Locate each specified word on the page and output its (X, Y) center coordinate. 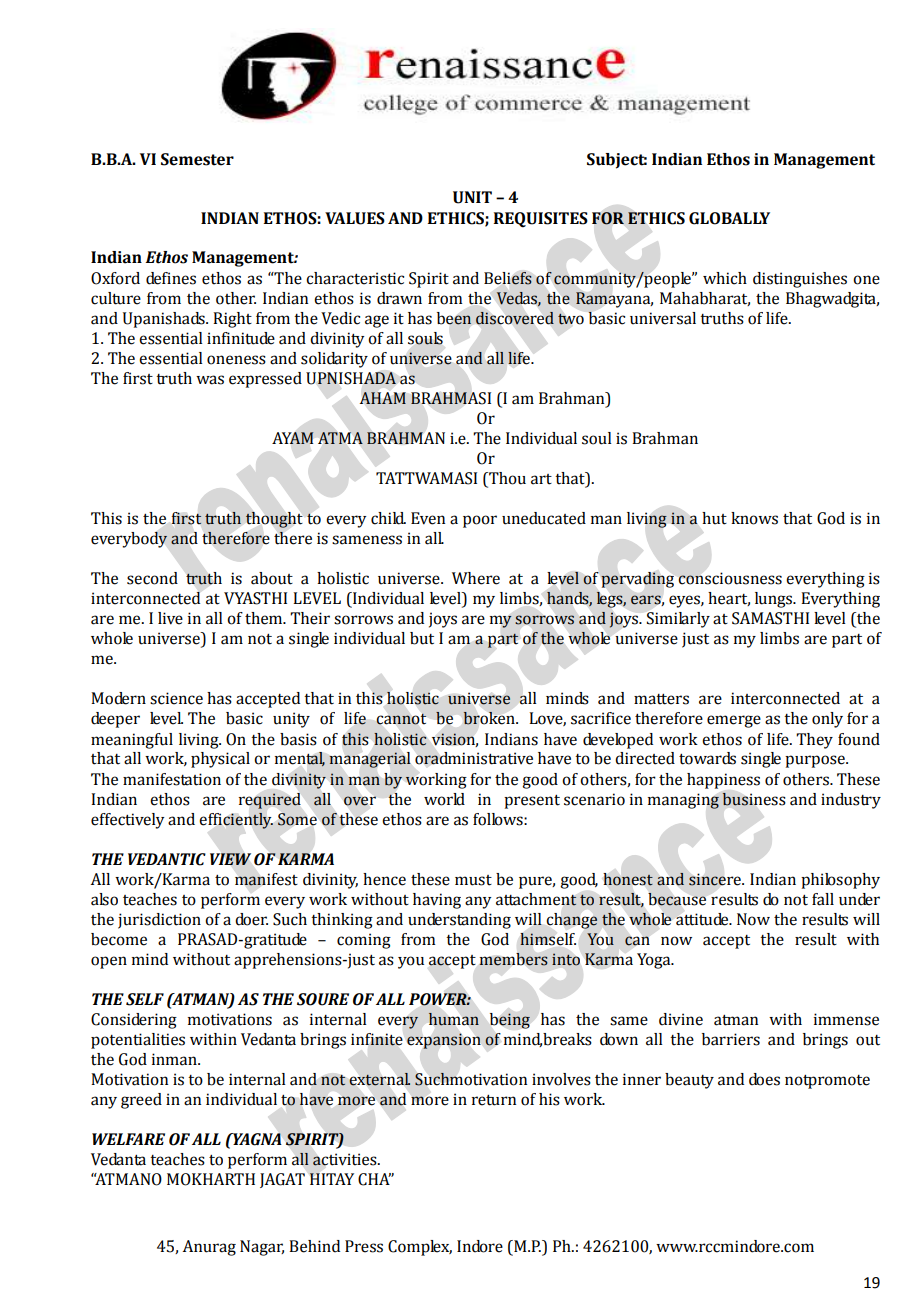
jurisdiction (159, 921)
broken (490, 718)
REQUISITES (541, 220)
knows (754, 518)
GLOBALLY (729, 218)
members (513, 959)
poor (480, 521)
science (176, 698)
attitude (703, 919)
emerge (734, 721)
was (210, 380)
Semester (197, 159)
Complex (420, 1248)
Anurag (209, 1248)
